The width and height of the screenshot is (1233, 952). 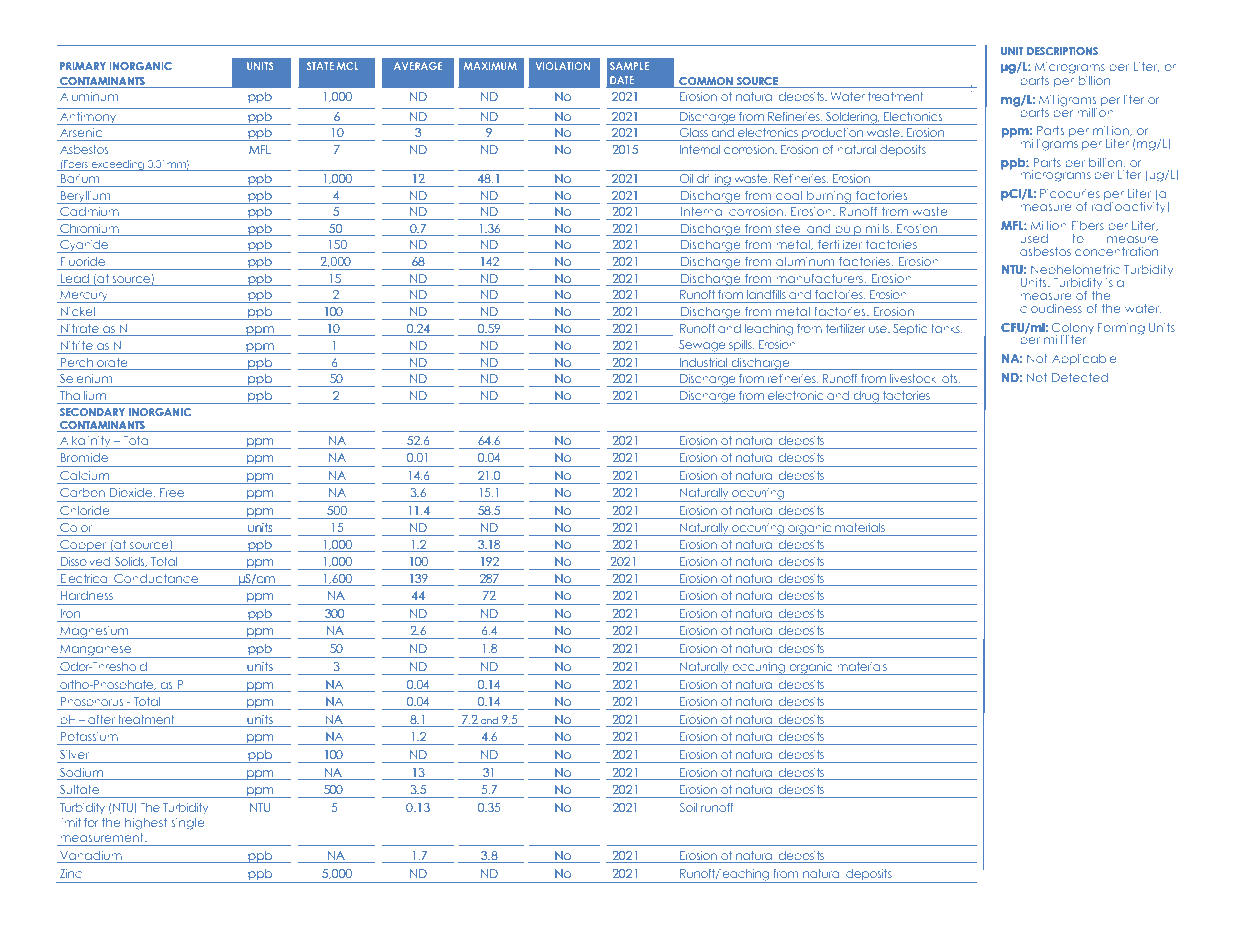 What do you see at coordinates (146, 824) in the screenshot?
I see `highest` at bounding box center [146, 824].
